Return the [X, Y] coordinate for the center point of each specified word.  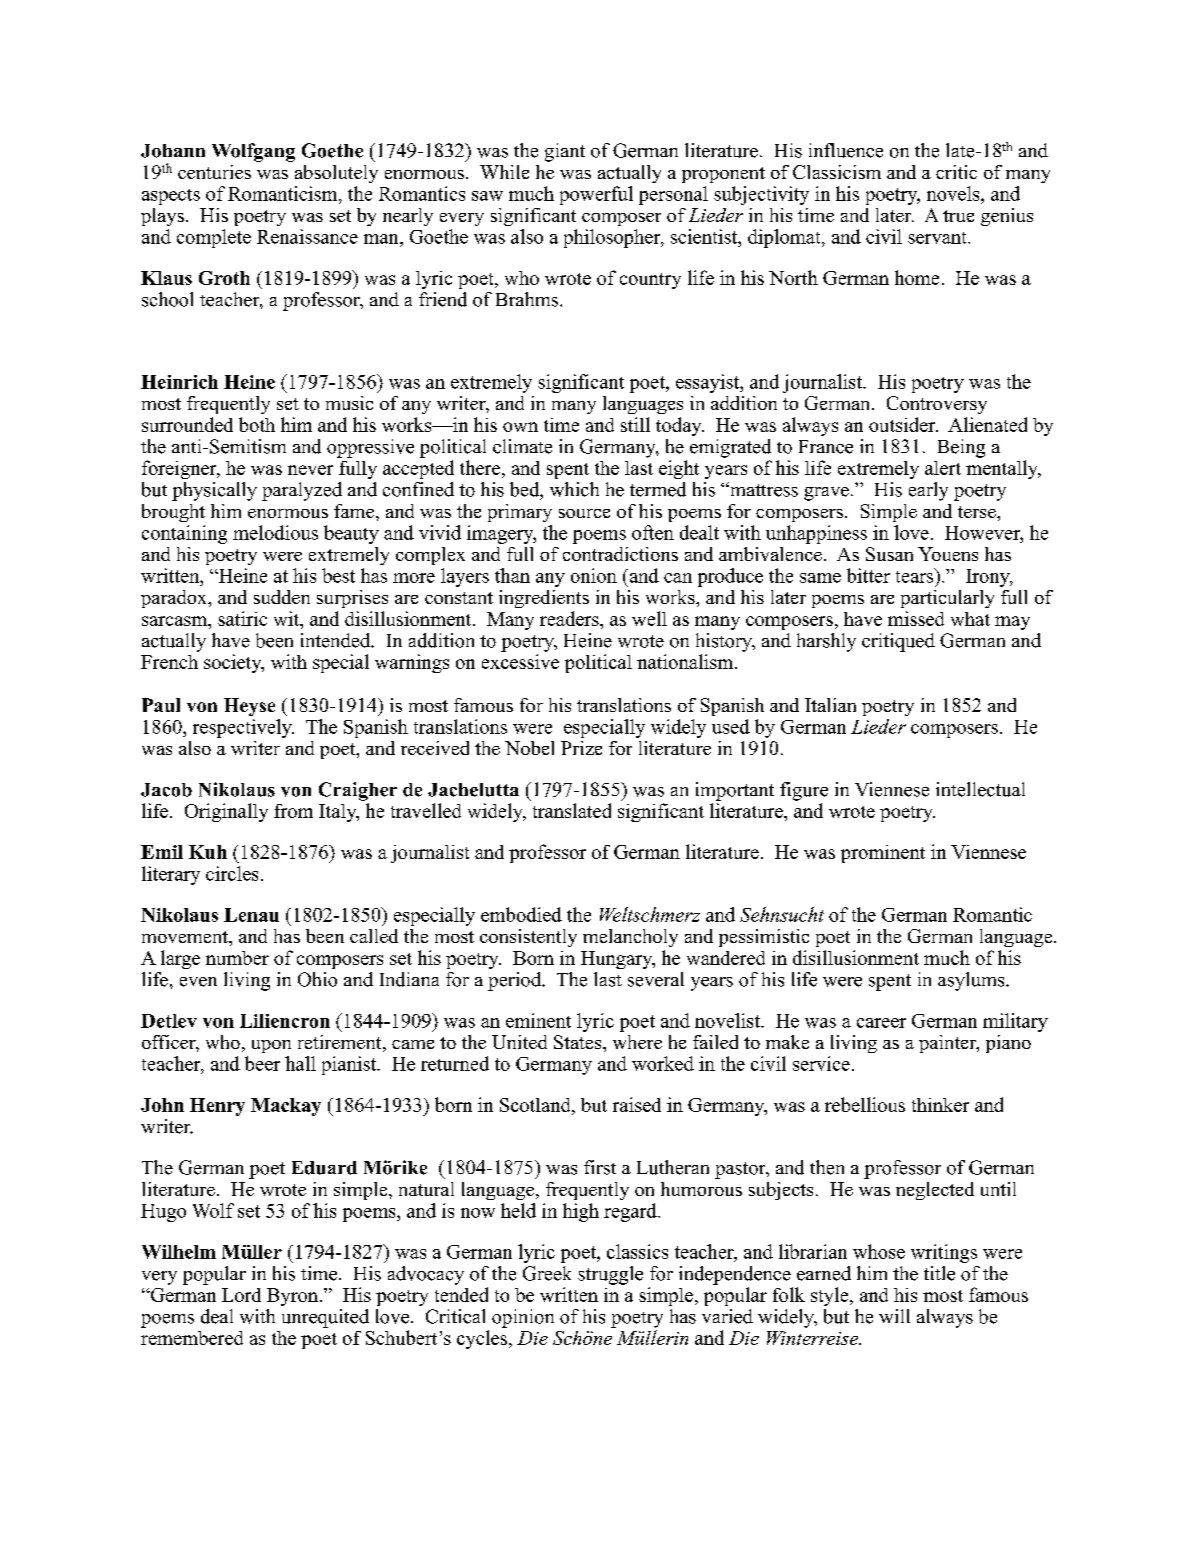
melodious [275, 532]
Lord [241, 1295]
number [237, 958]
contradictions [620, 554]
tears [916, 575]
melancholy [630, 938]
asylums [972, 981]
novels [954, 193]
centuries [214, 172]
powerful [596, 195]
